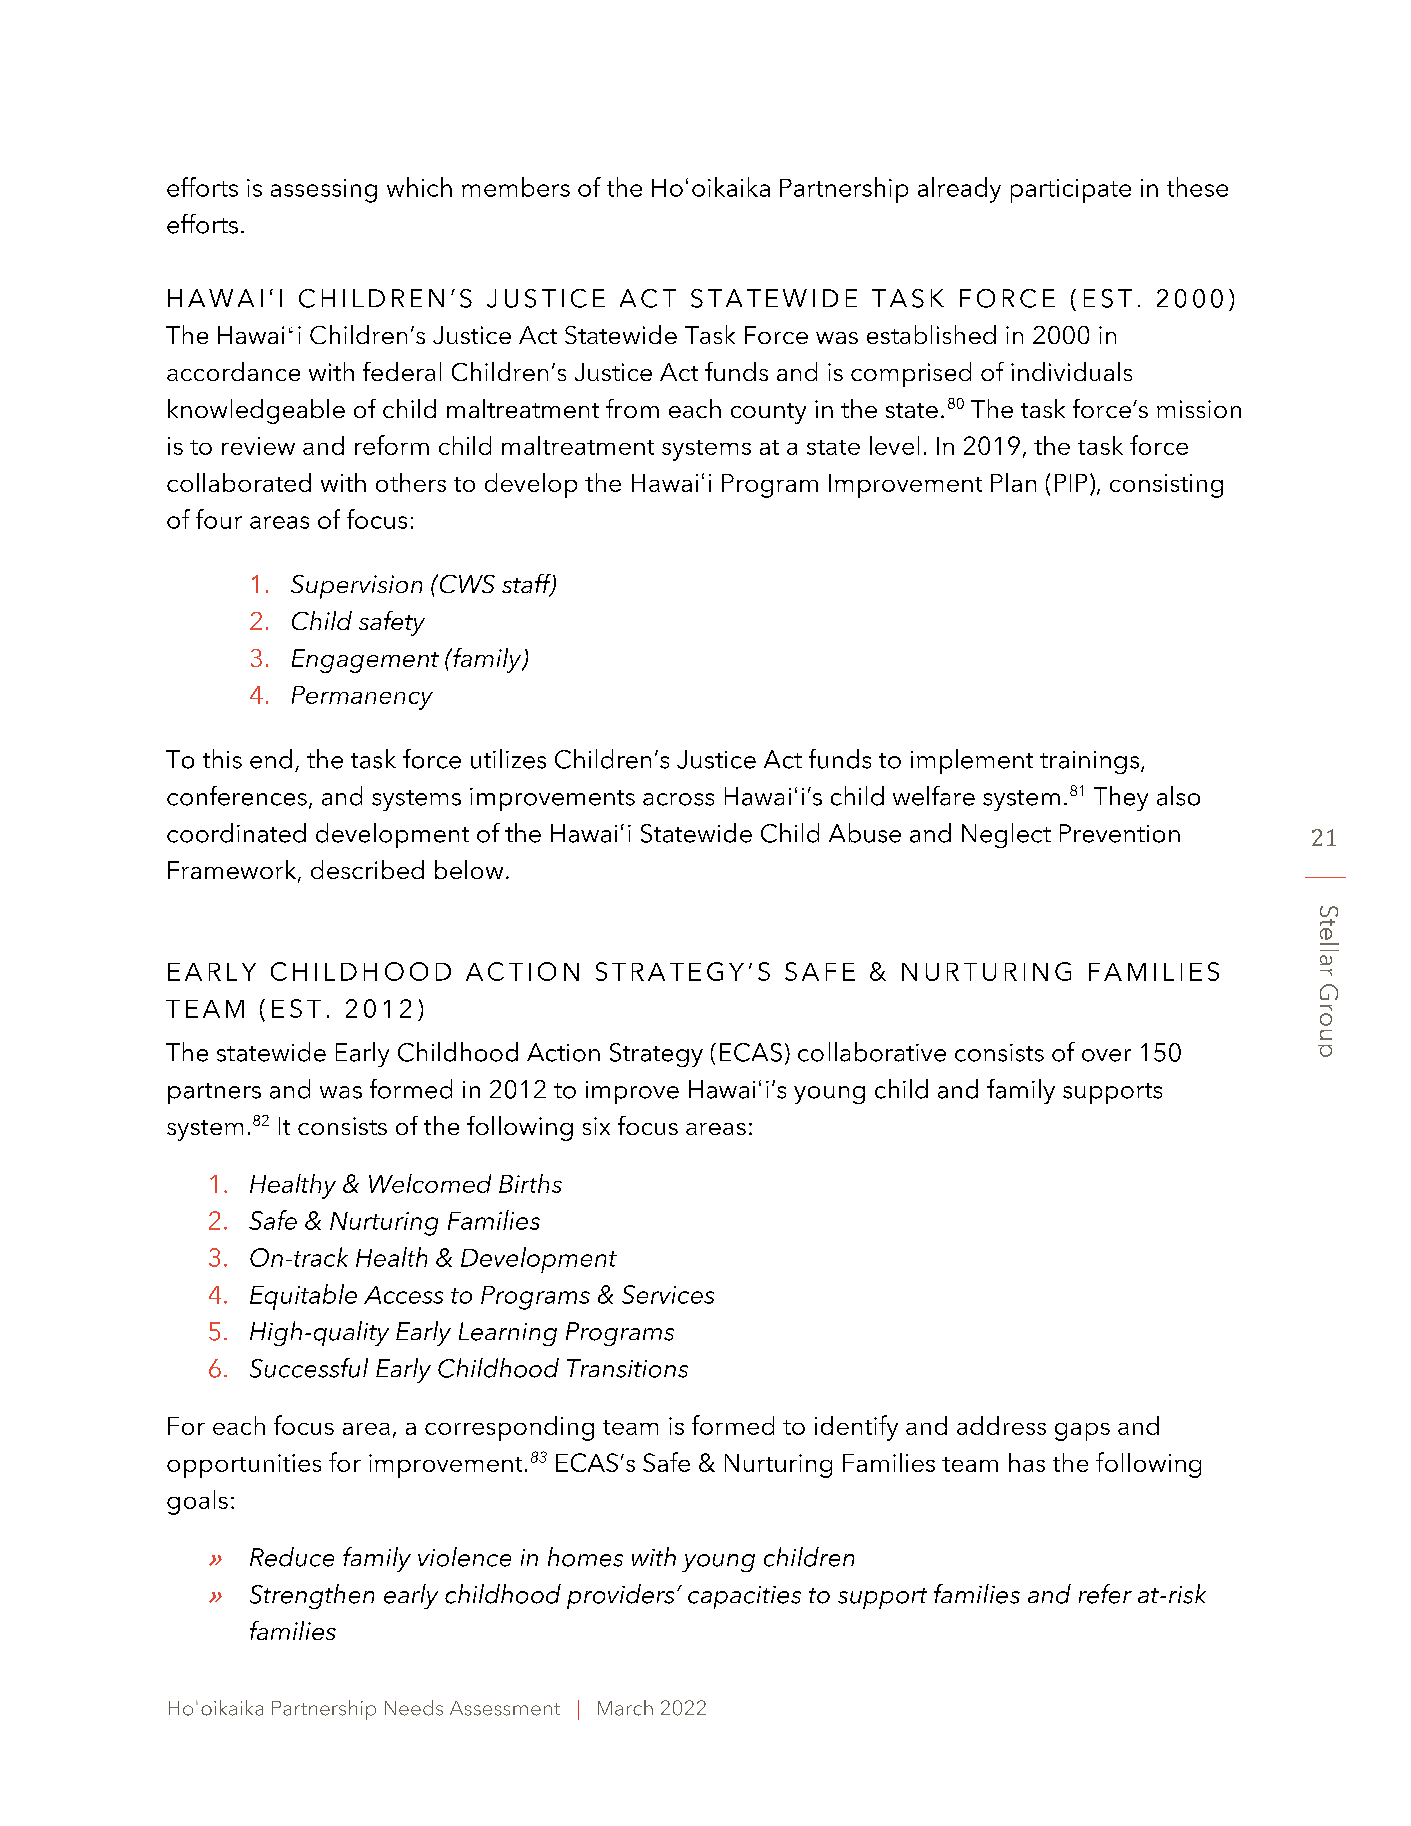 The height and width of the image is (1826, 1411). What do you see at coordinates (1105, 1594) in the image?
I see `refer` at bounding box center [1105, 1594].
